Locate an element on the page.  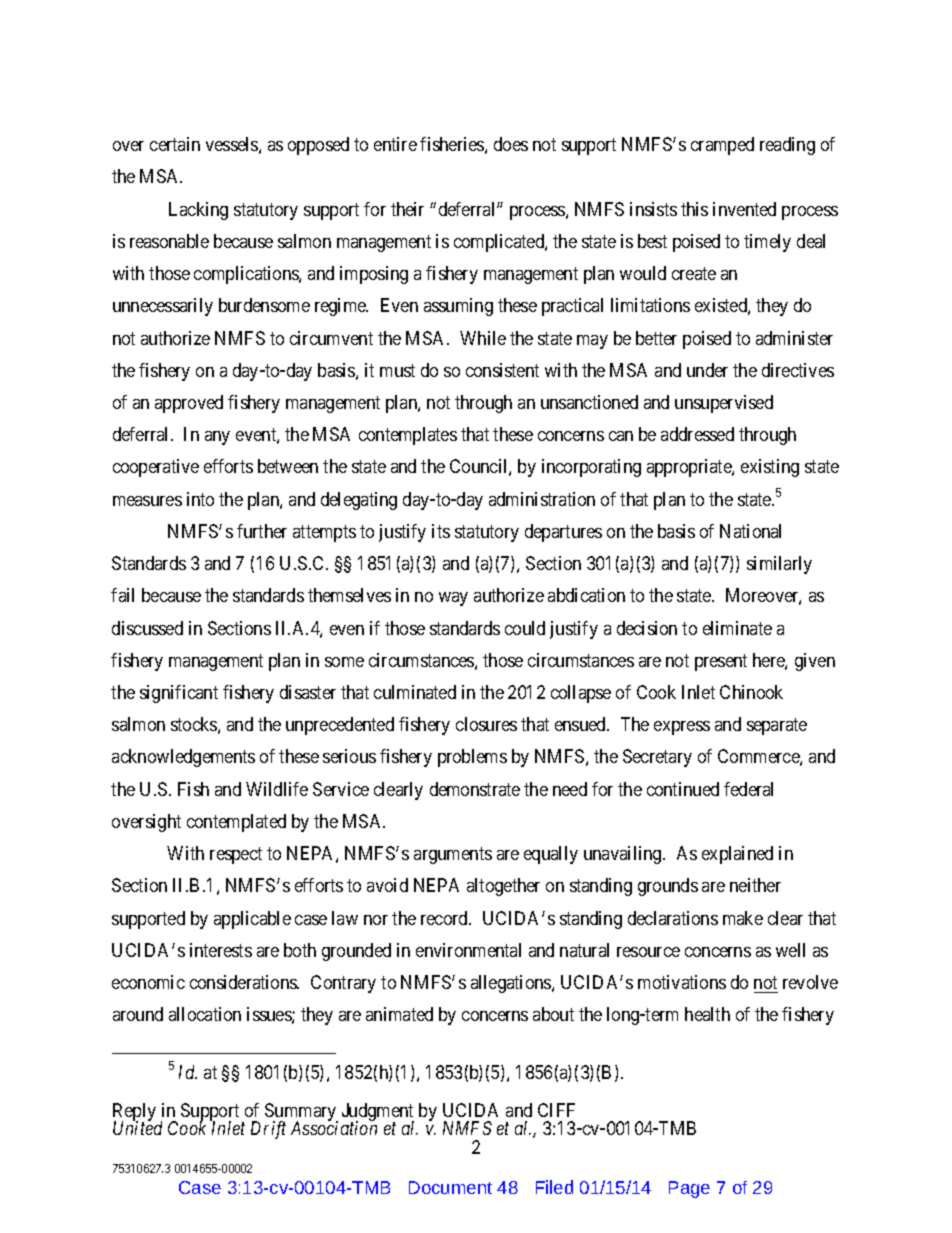
make is located at coordinates (743, 918).
